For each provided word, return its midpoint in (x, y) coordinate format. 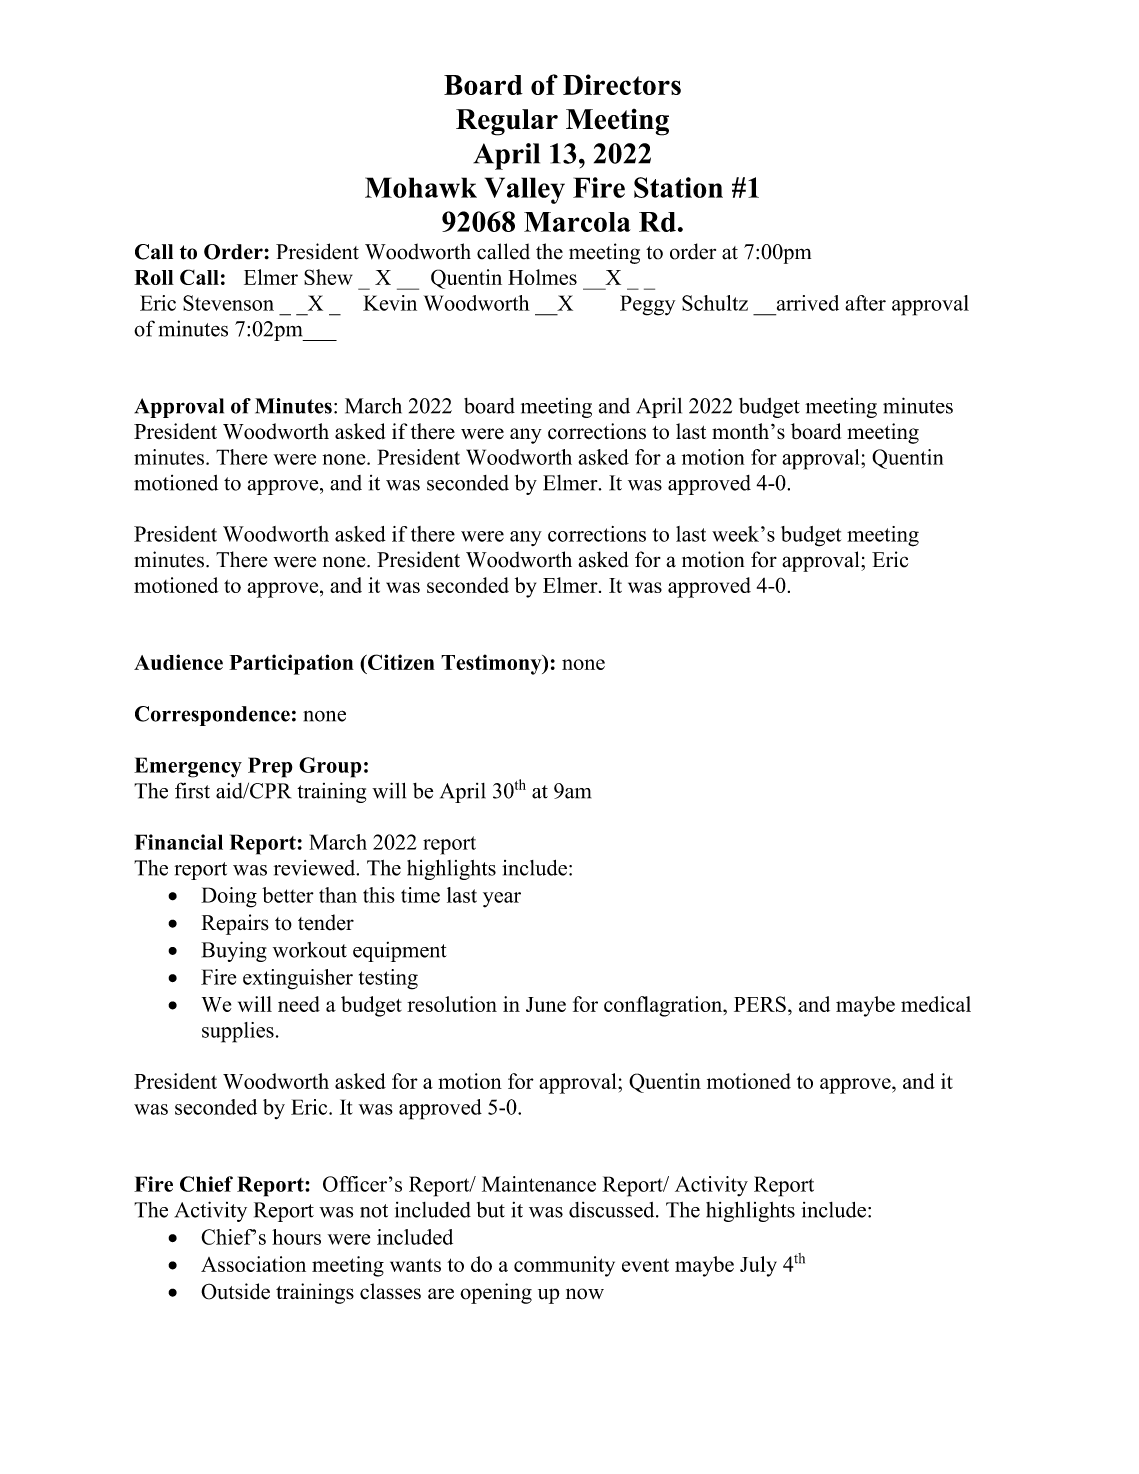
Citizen (400, 662)
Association (253, 1264)
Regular (507, 122)
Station (678, 187)
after (865, 303)
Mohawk (421, 187)
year (502, 900)
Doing (229, 897)
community (564, 1266)
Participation (291, 664)
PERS (760, 1004)
